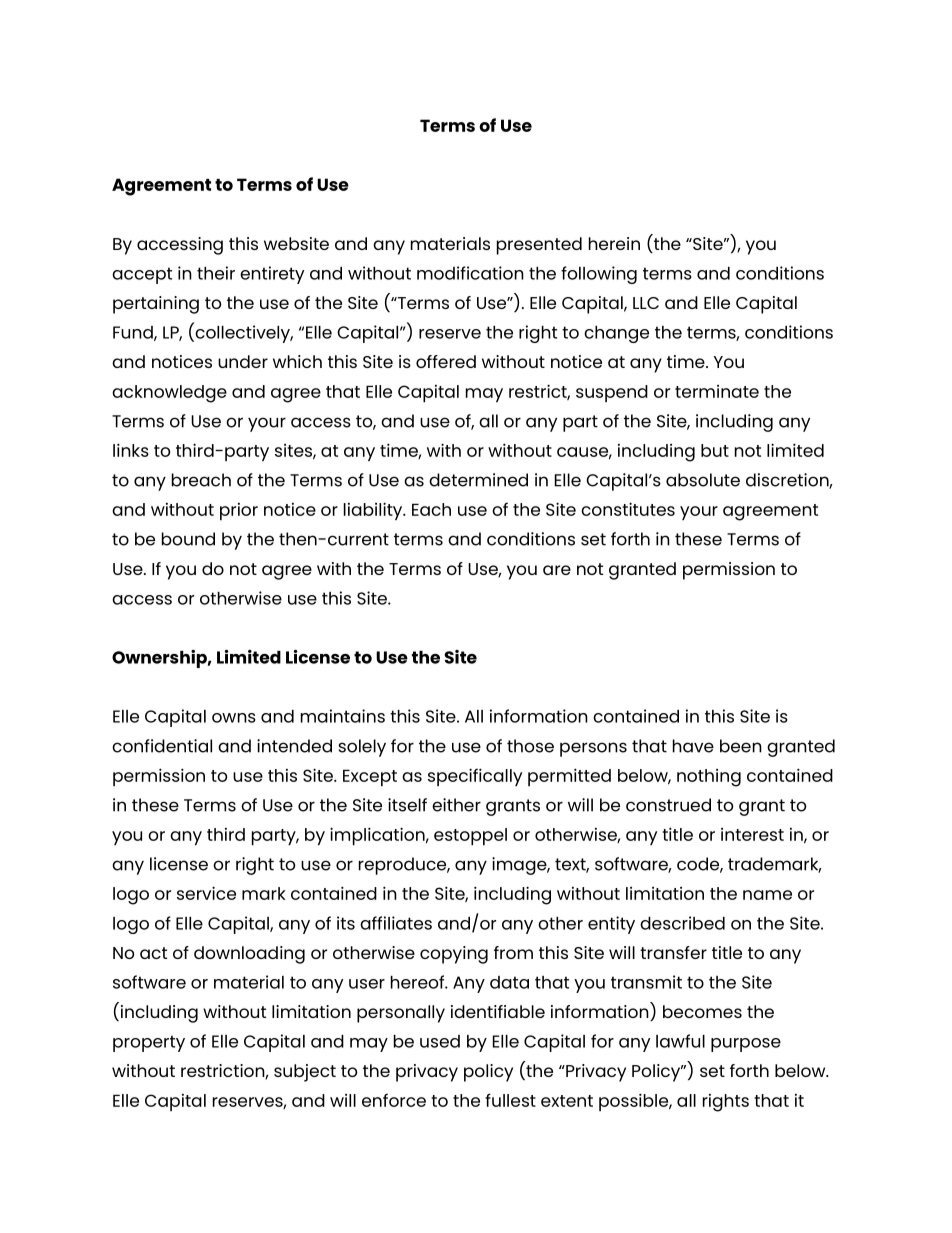  Describe the element at coordinates (206, 893) in the screenshot. I see `service` at that location.
